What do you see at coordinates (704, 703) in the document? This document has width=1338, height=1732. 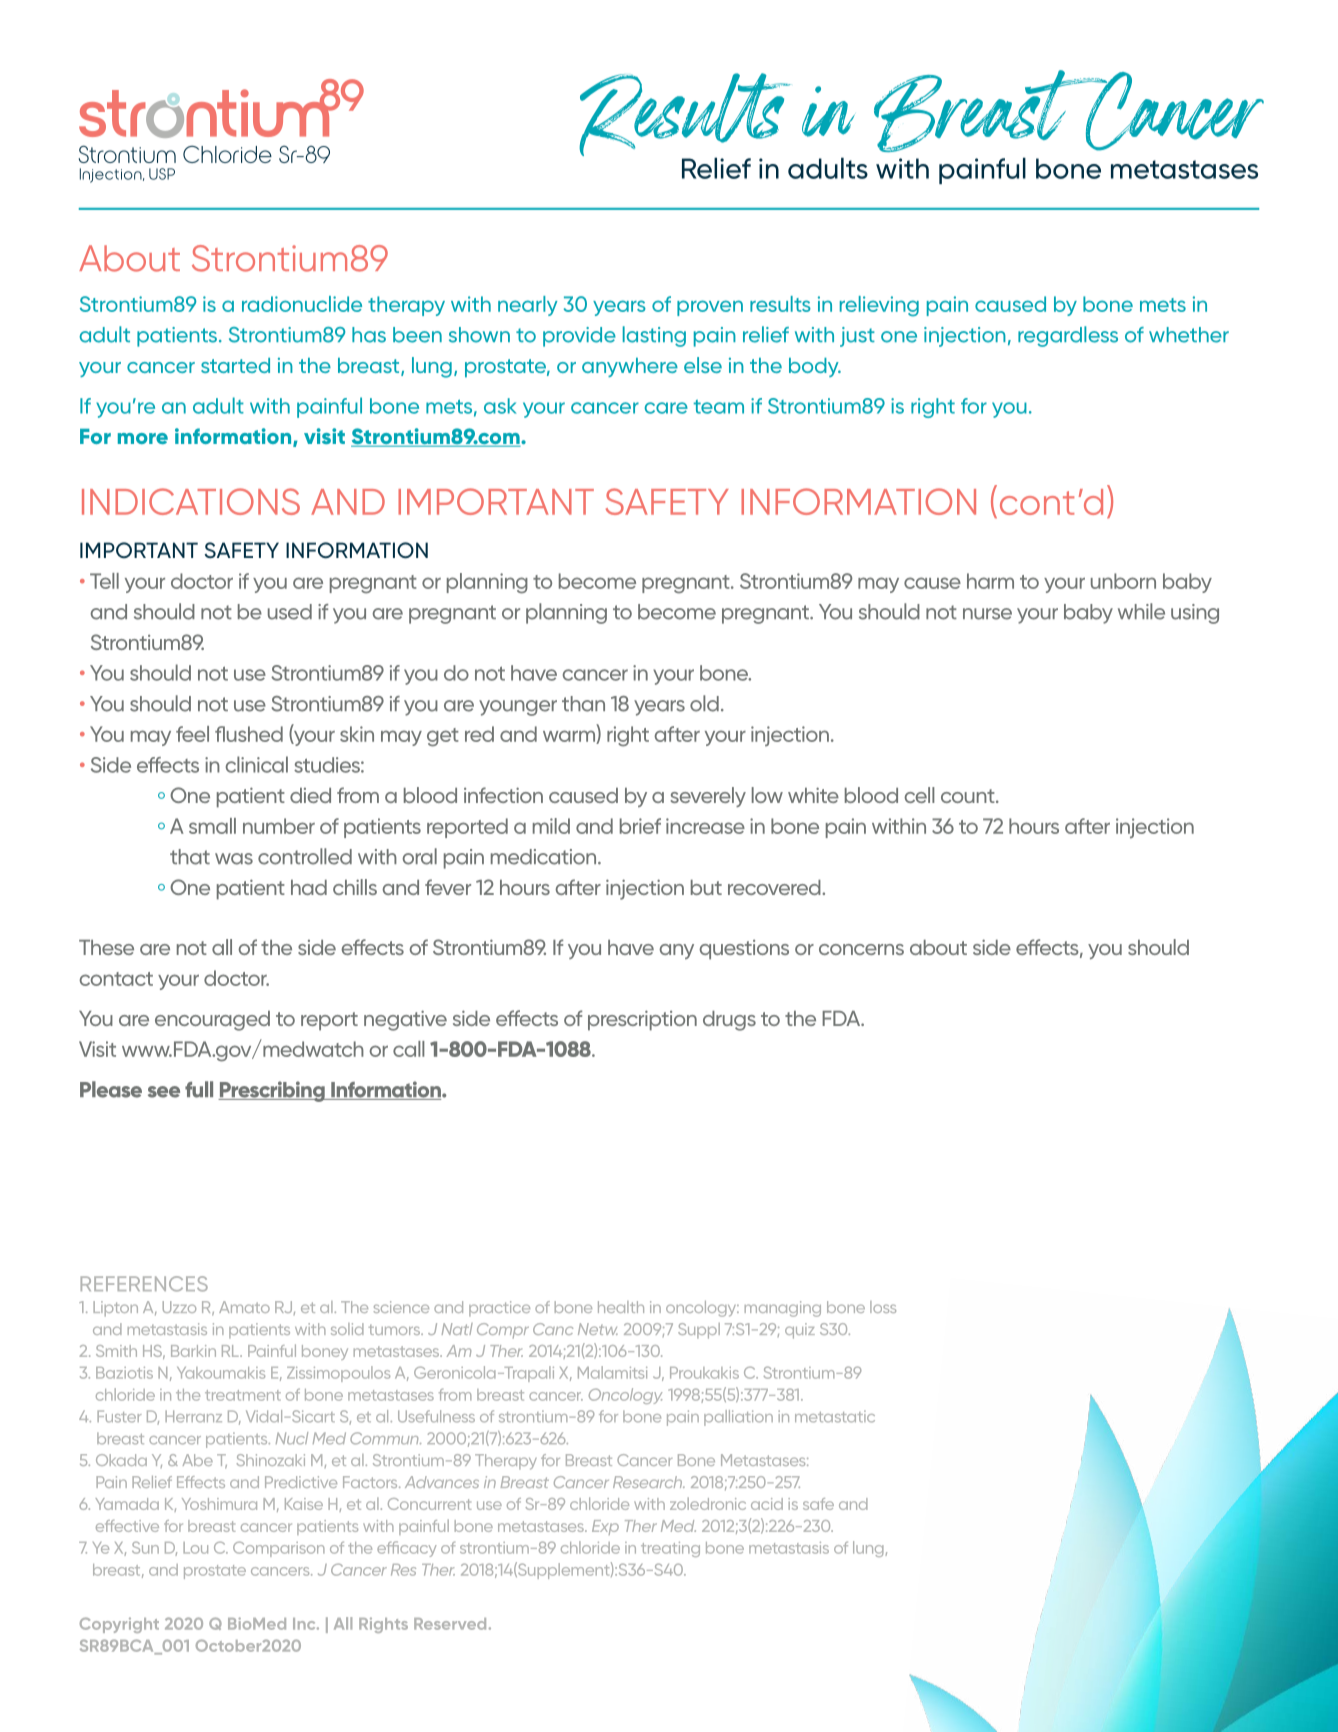 I see `old` at bounding box center [704, 703].
